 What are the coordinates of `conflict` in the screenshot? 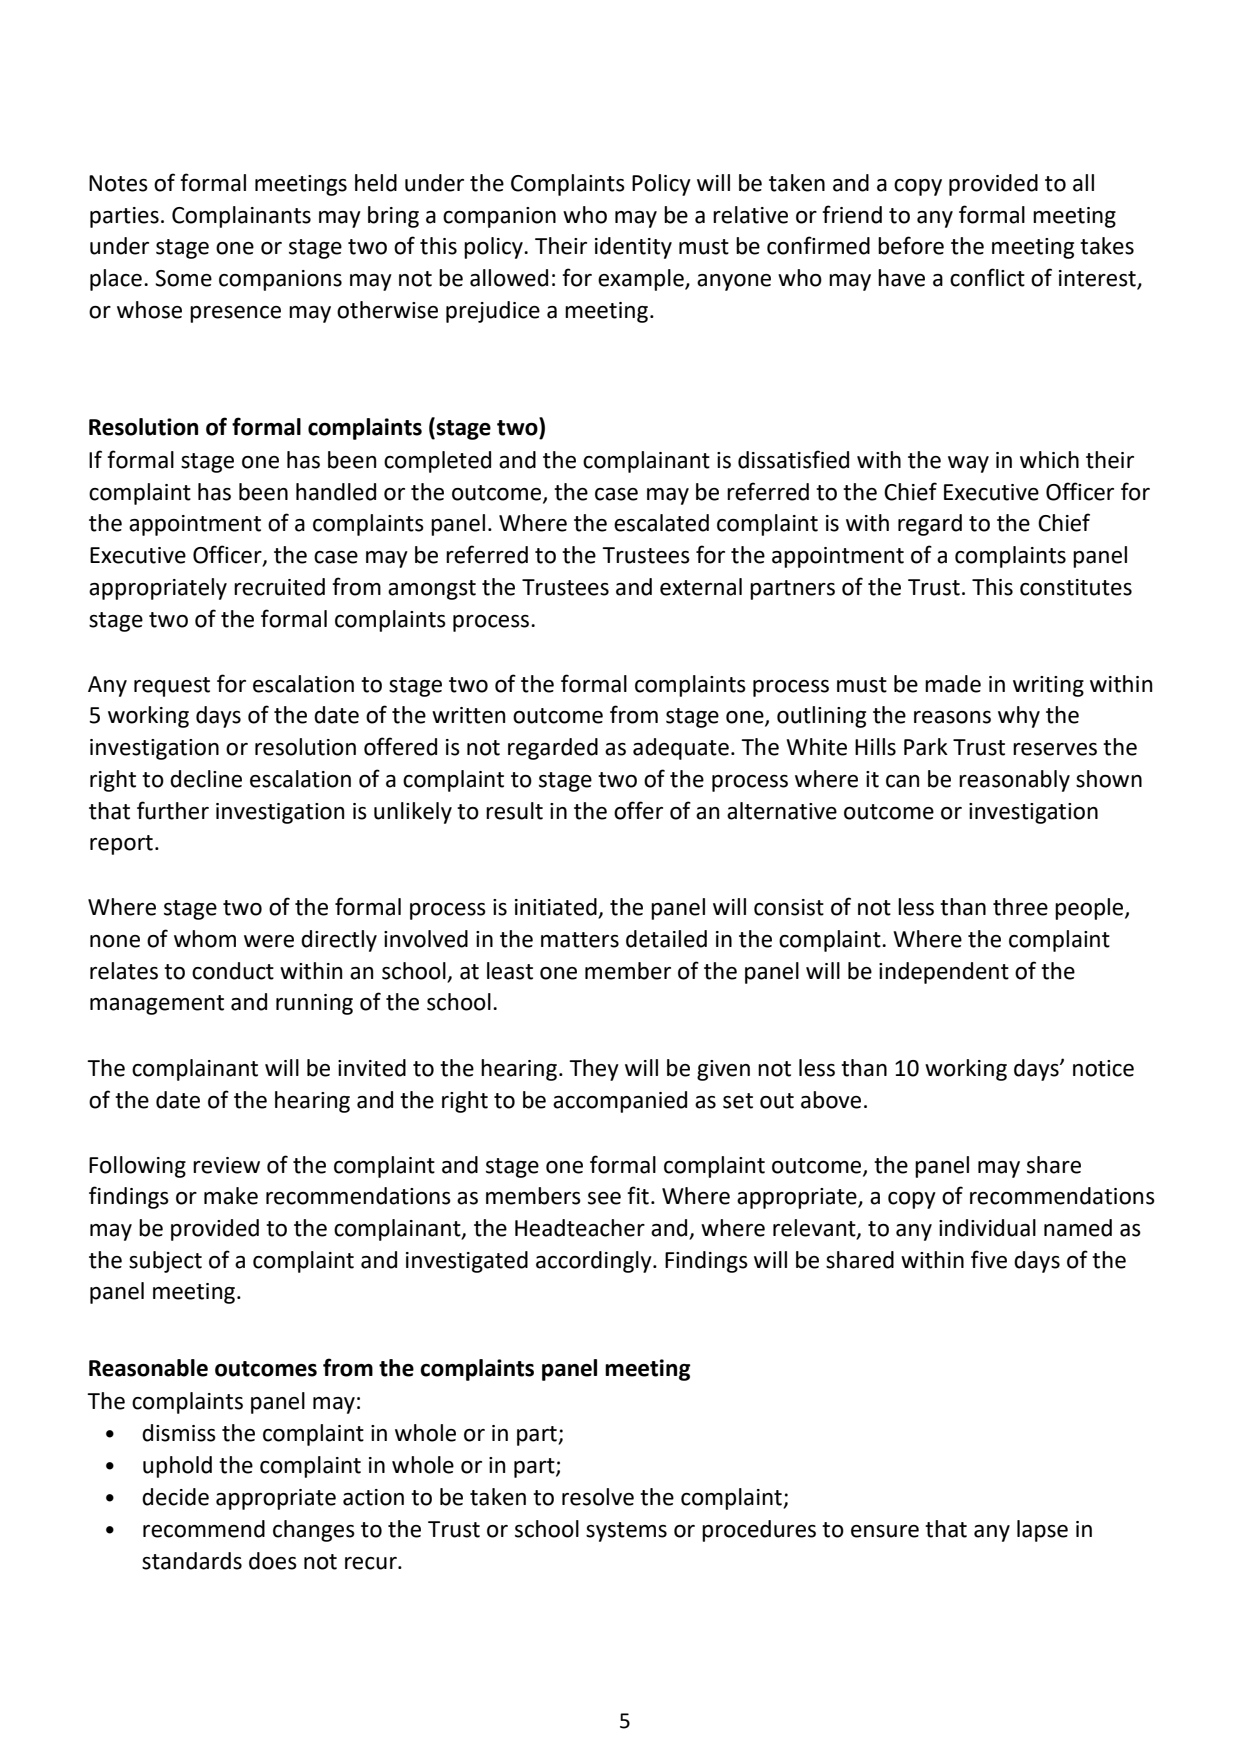 It's located at (987, 277).
